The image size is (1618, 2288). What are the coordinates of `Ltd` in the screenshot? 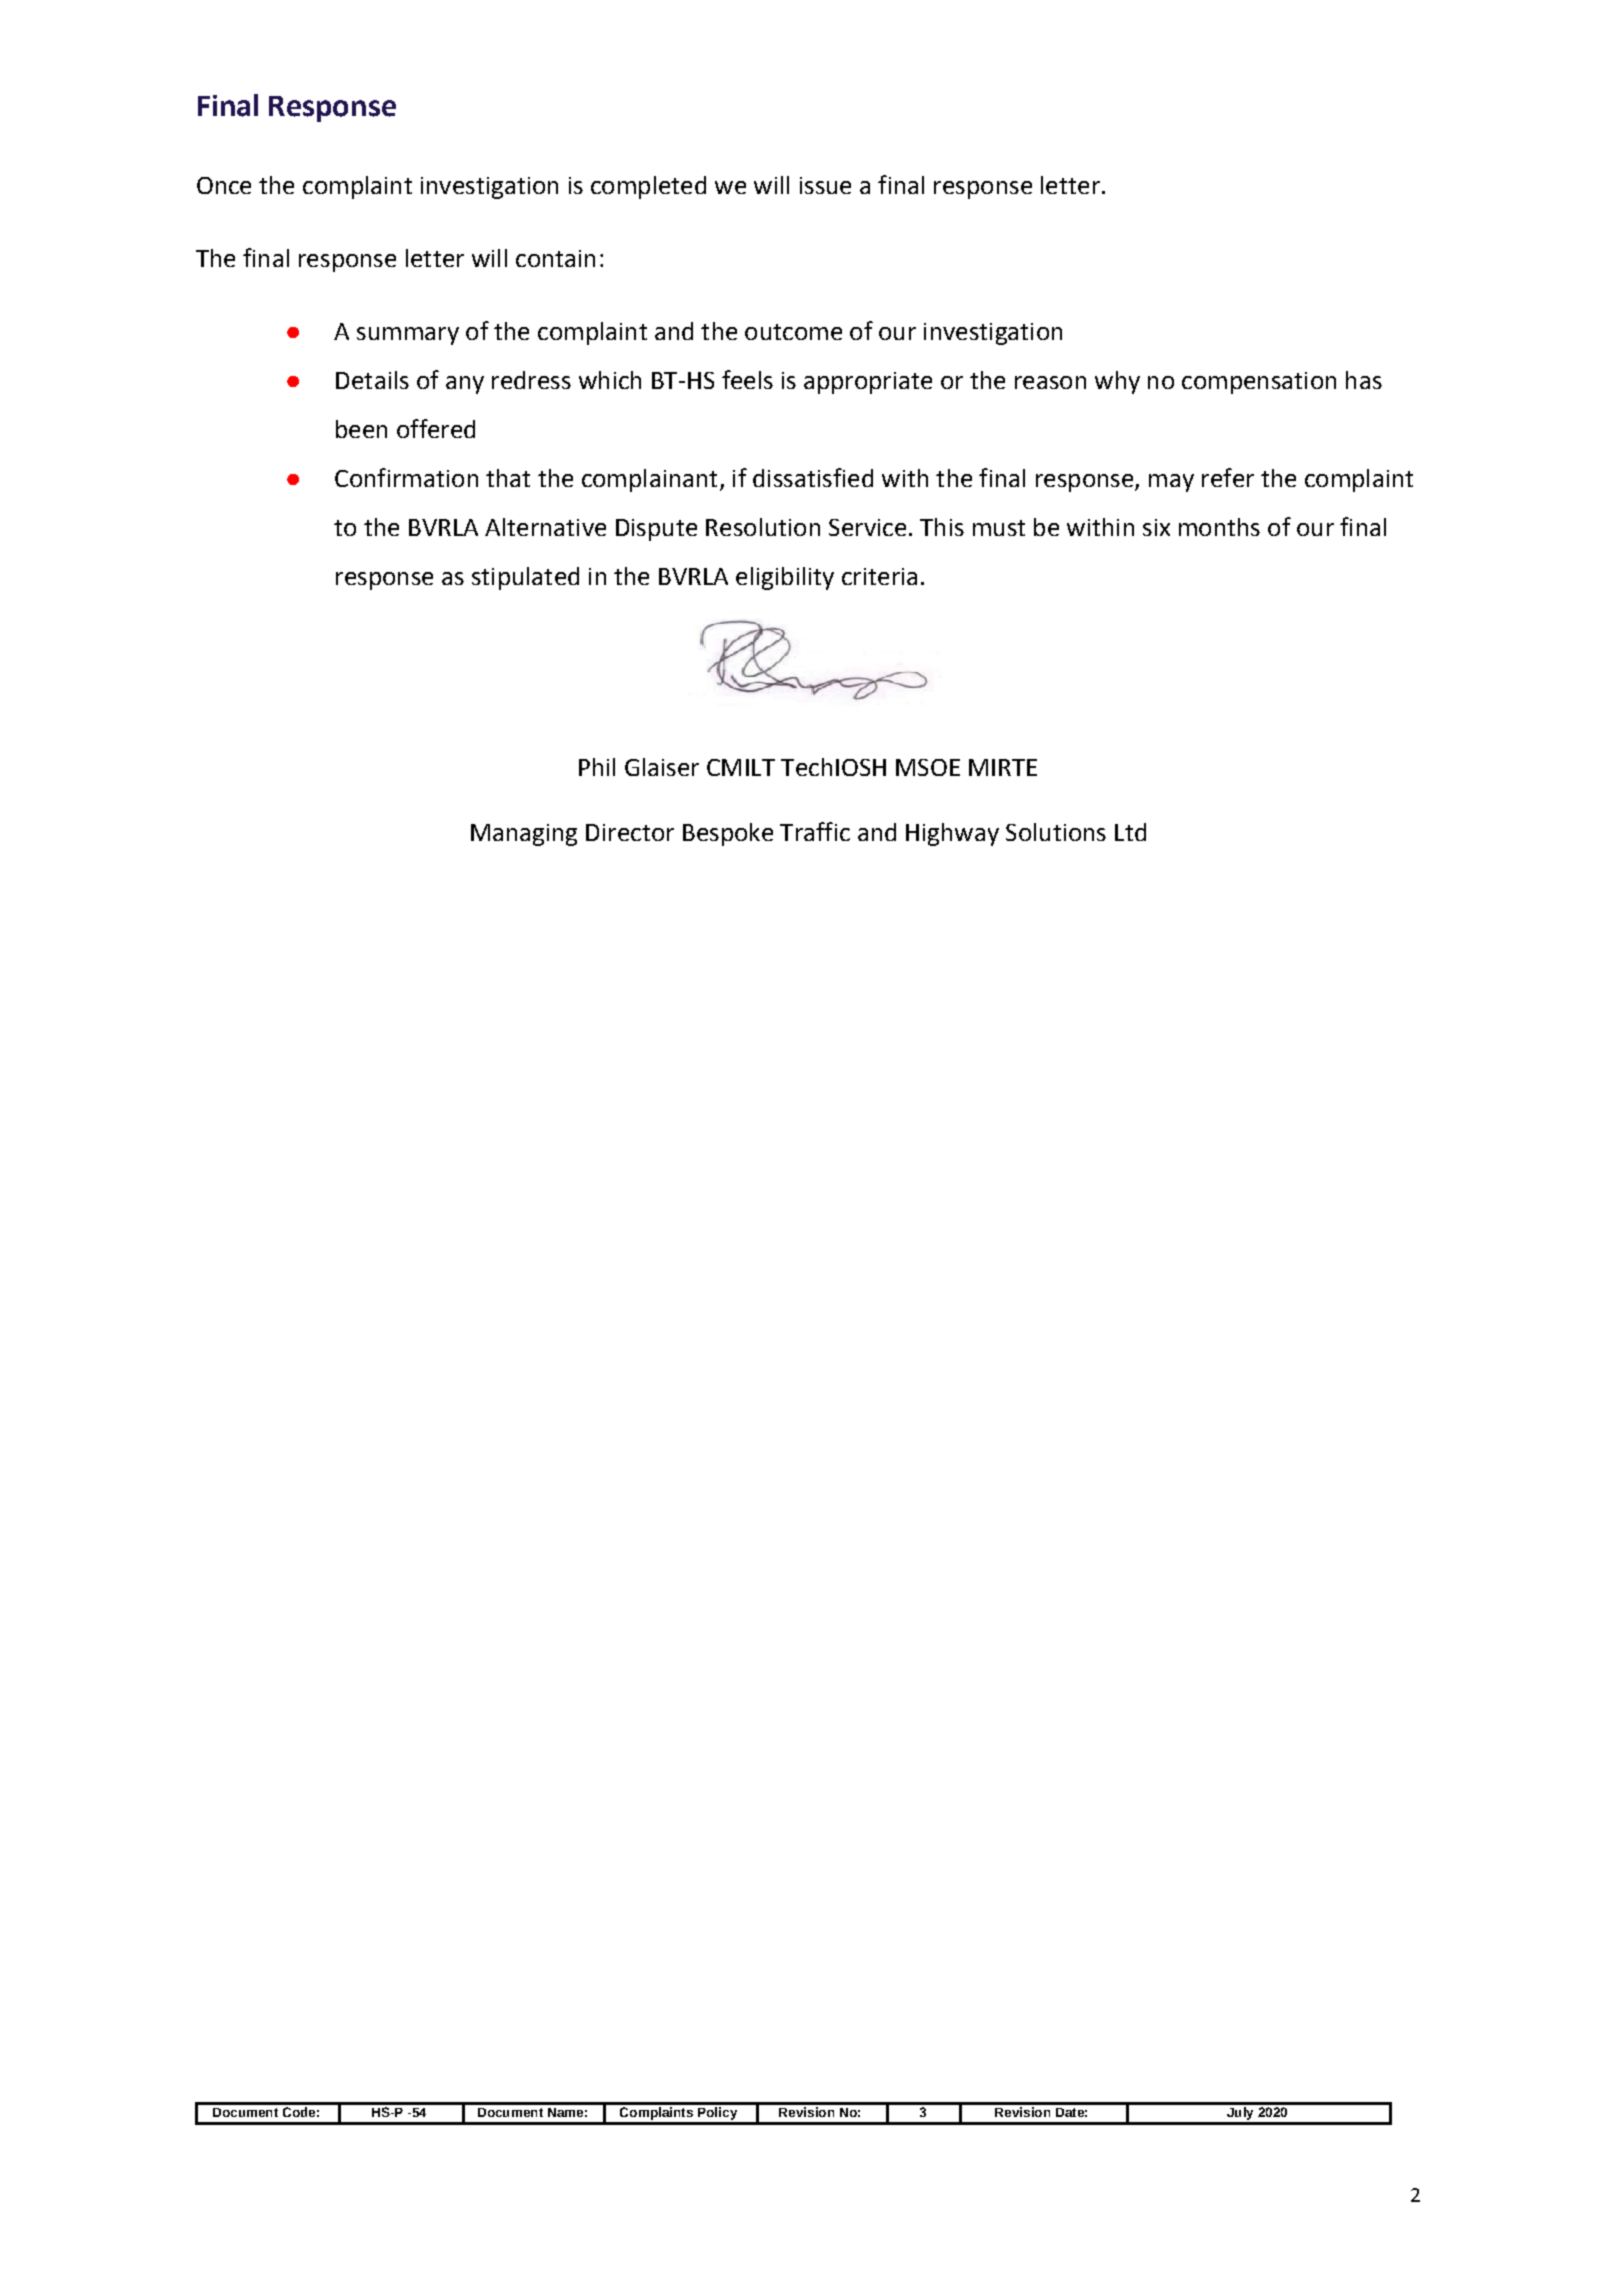 It's located at (1130, 832).
